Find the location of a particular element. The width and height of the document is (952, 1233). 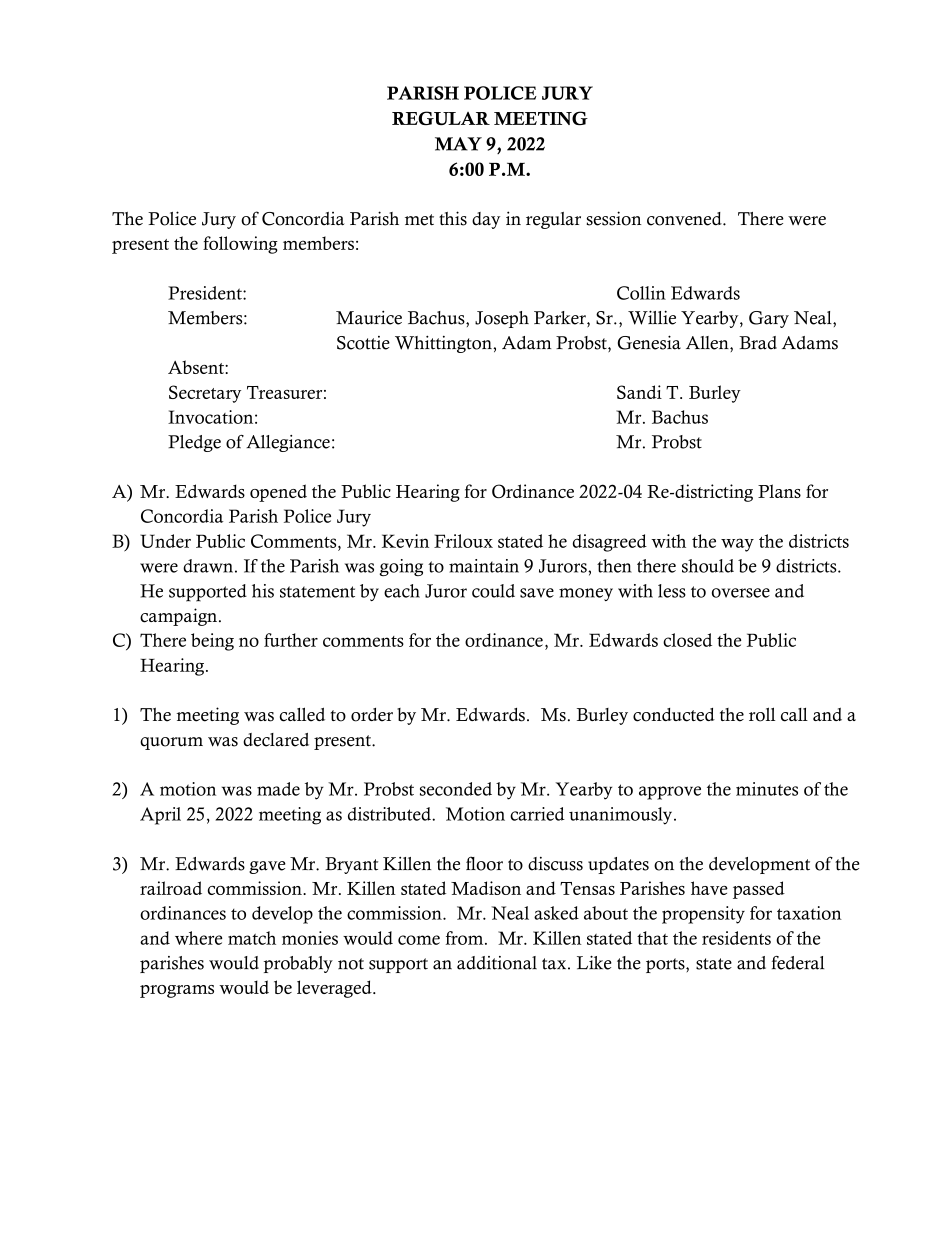

order is located at coordinates (372, 715).
